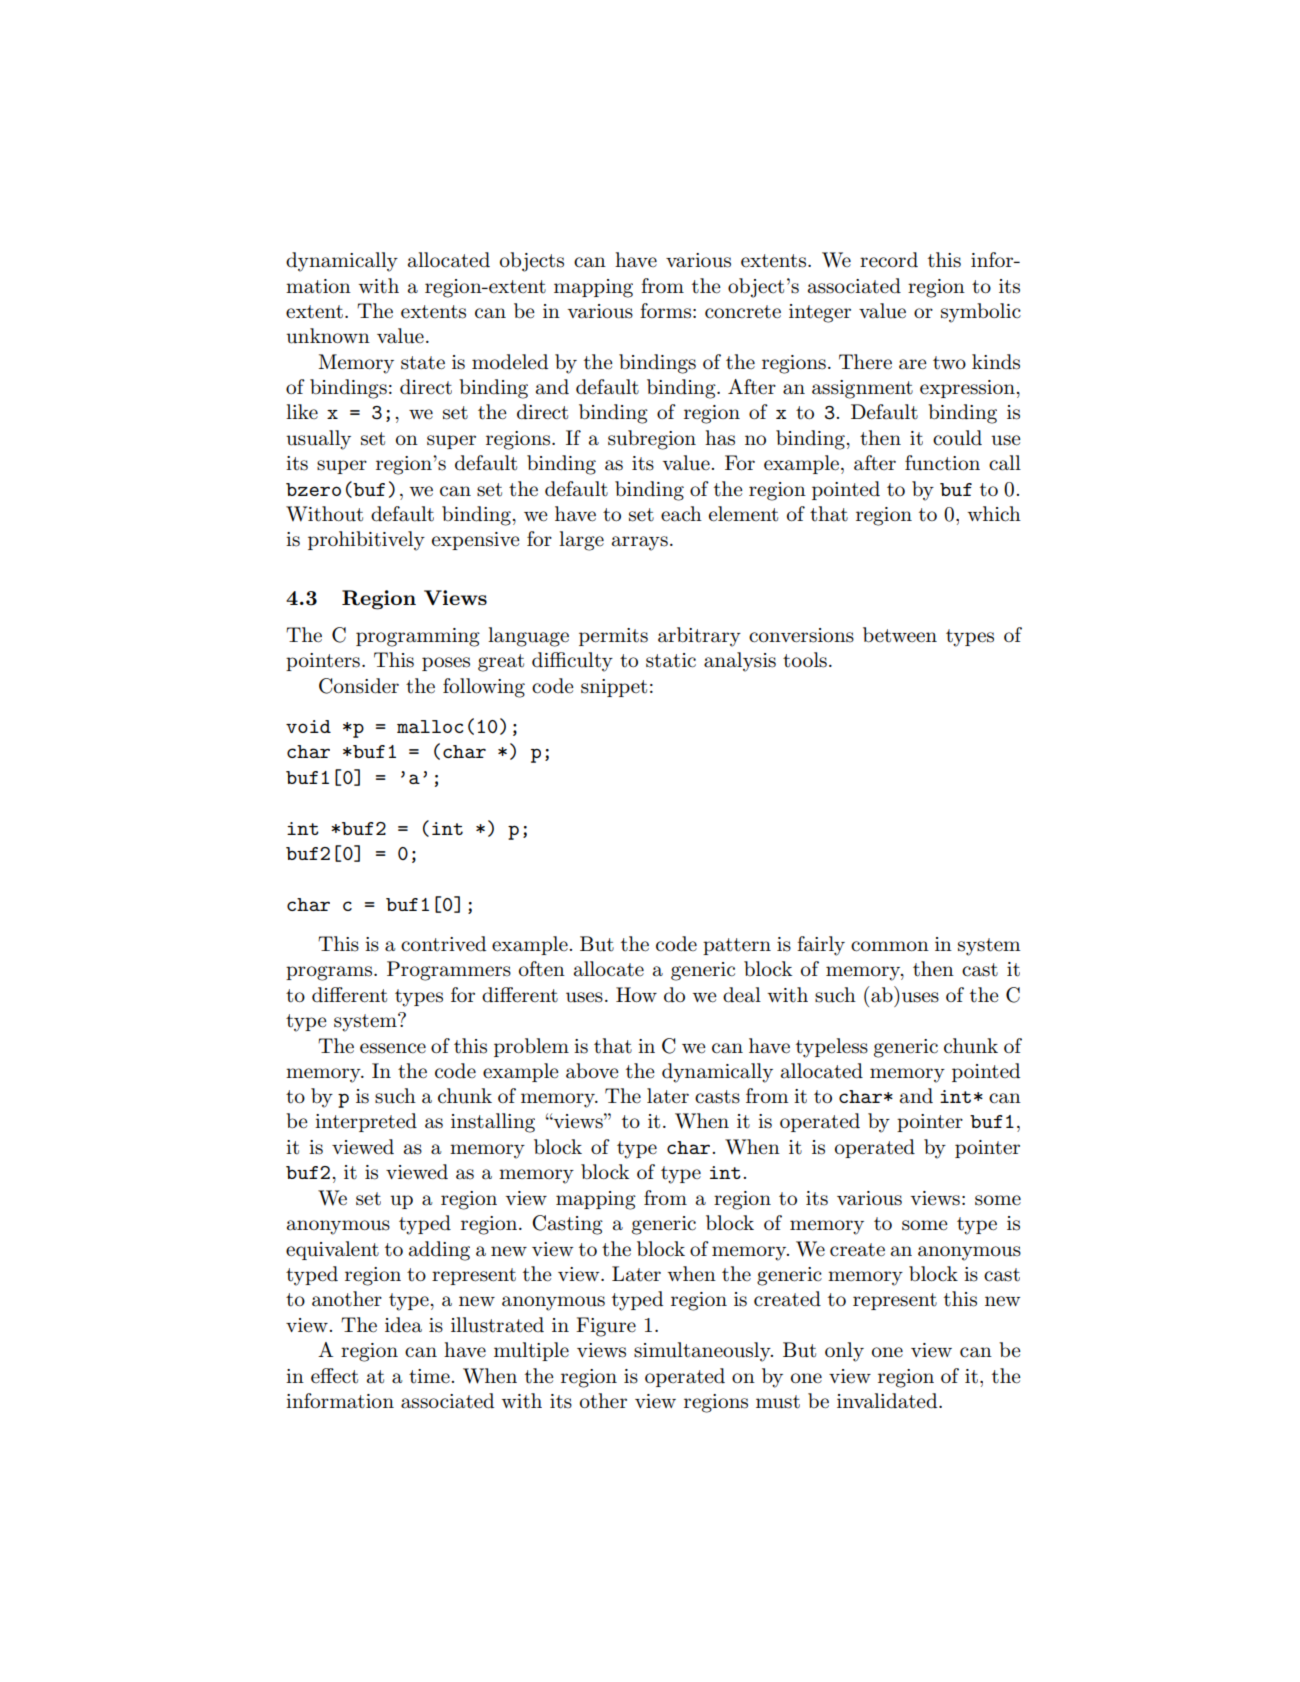  What do you see at coordinates (703, 1352) in the screenshot?
I see `simultaneously` at bounding box center [703, 1352].
